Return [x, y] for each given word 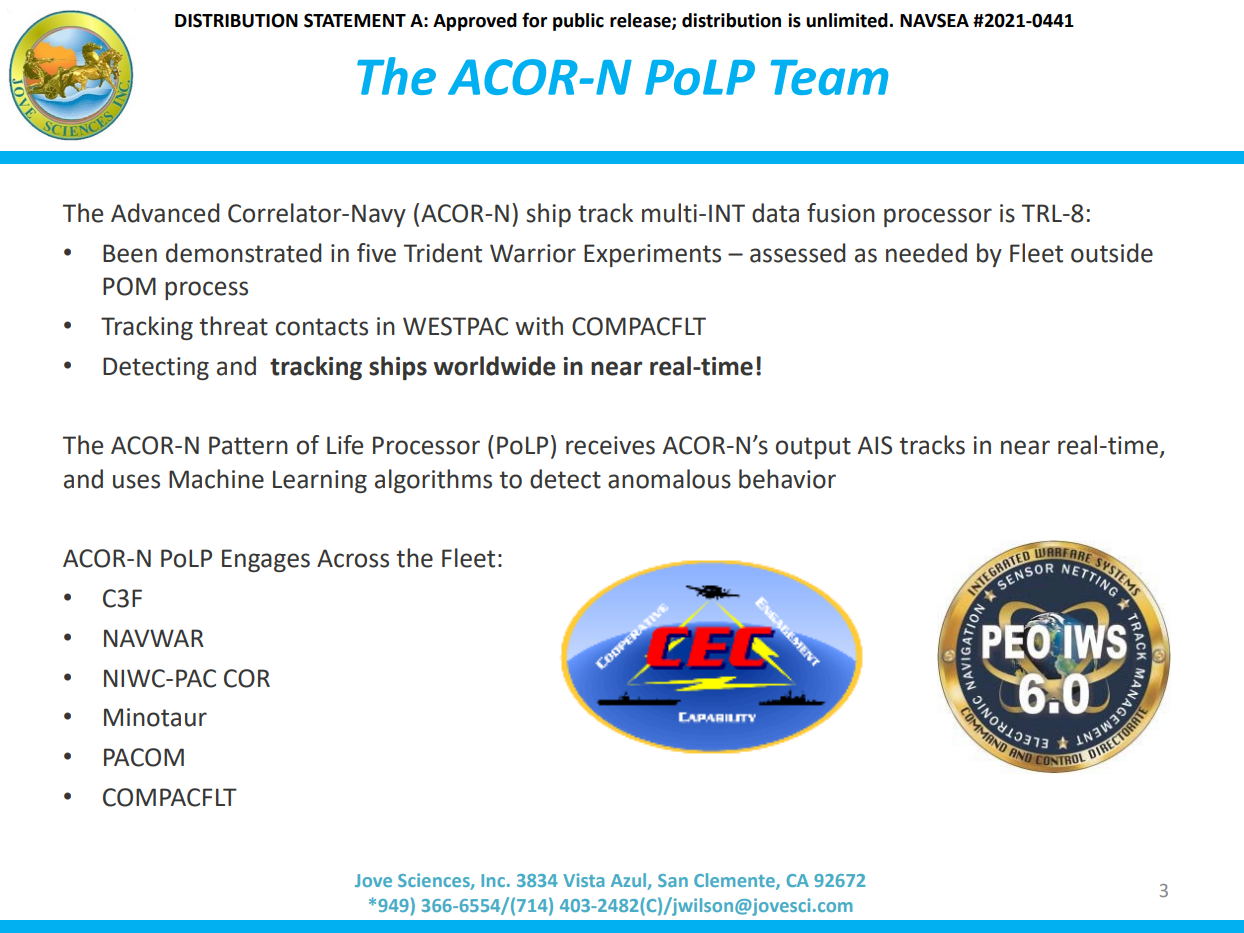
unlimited [847, 20]
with [539, 326]
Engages [266, 560]
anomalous [669, 479]
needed [926, 253]
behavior [787, 479]
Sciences [435, 881]
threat [234, 326]
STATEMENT [355, 20]
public [578, 22]
